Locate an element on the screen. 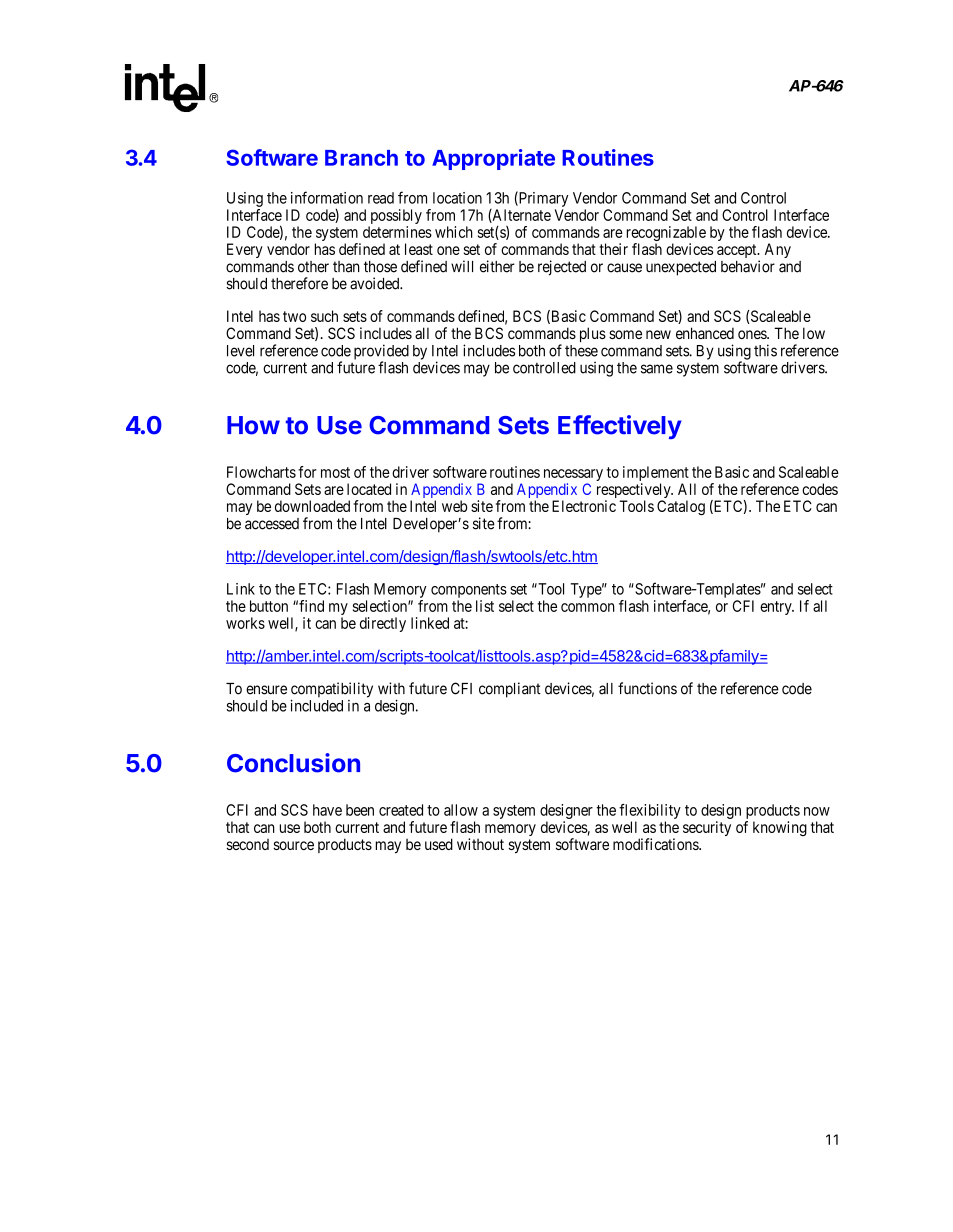 Image resolution: width=953 pixels, height=1232 pixels. downloaded is located at coordinates (312, 506).
